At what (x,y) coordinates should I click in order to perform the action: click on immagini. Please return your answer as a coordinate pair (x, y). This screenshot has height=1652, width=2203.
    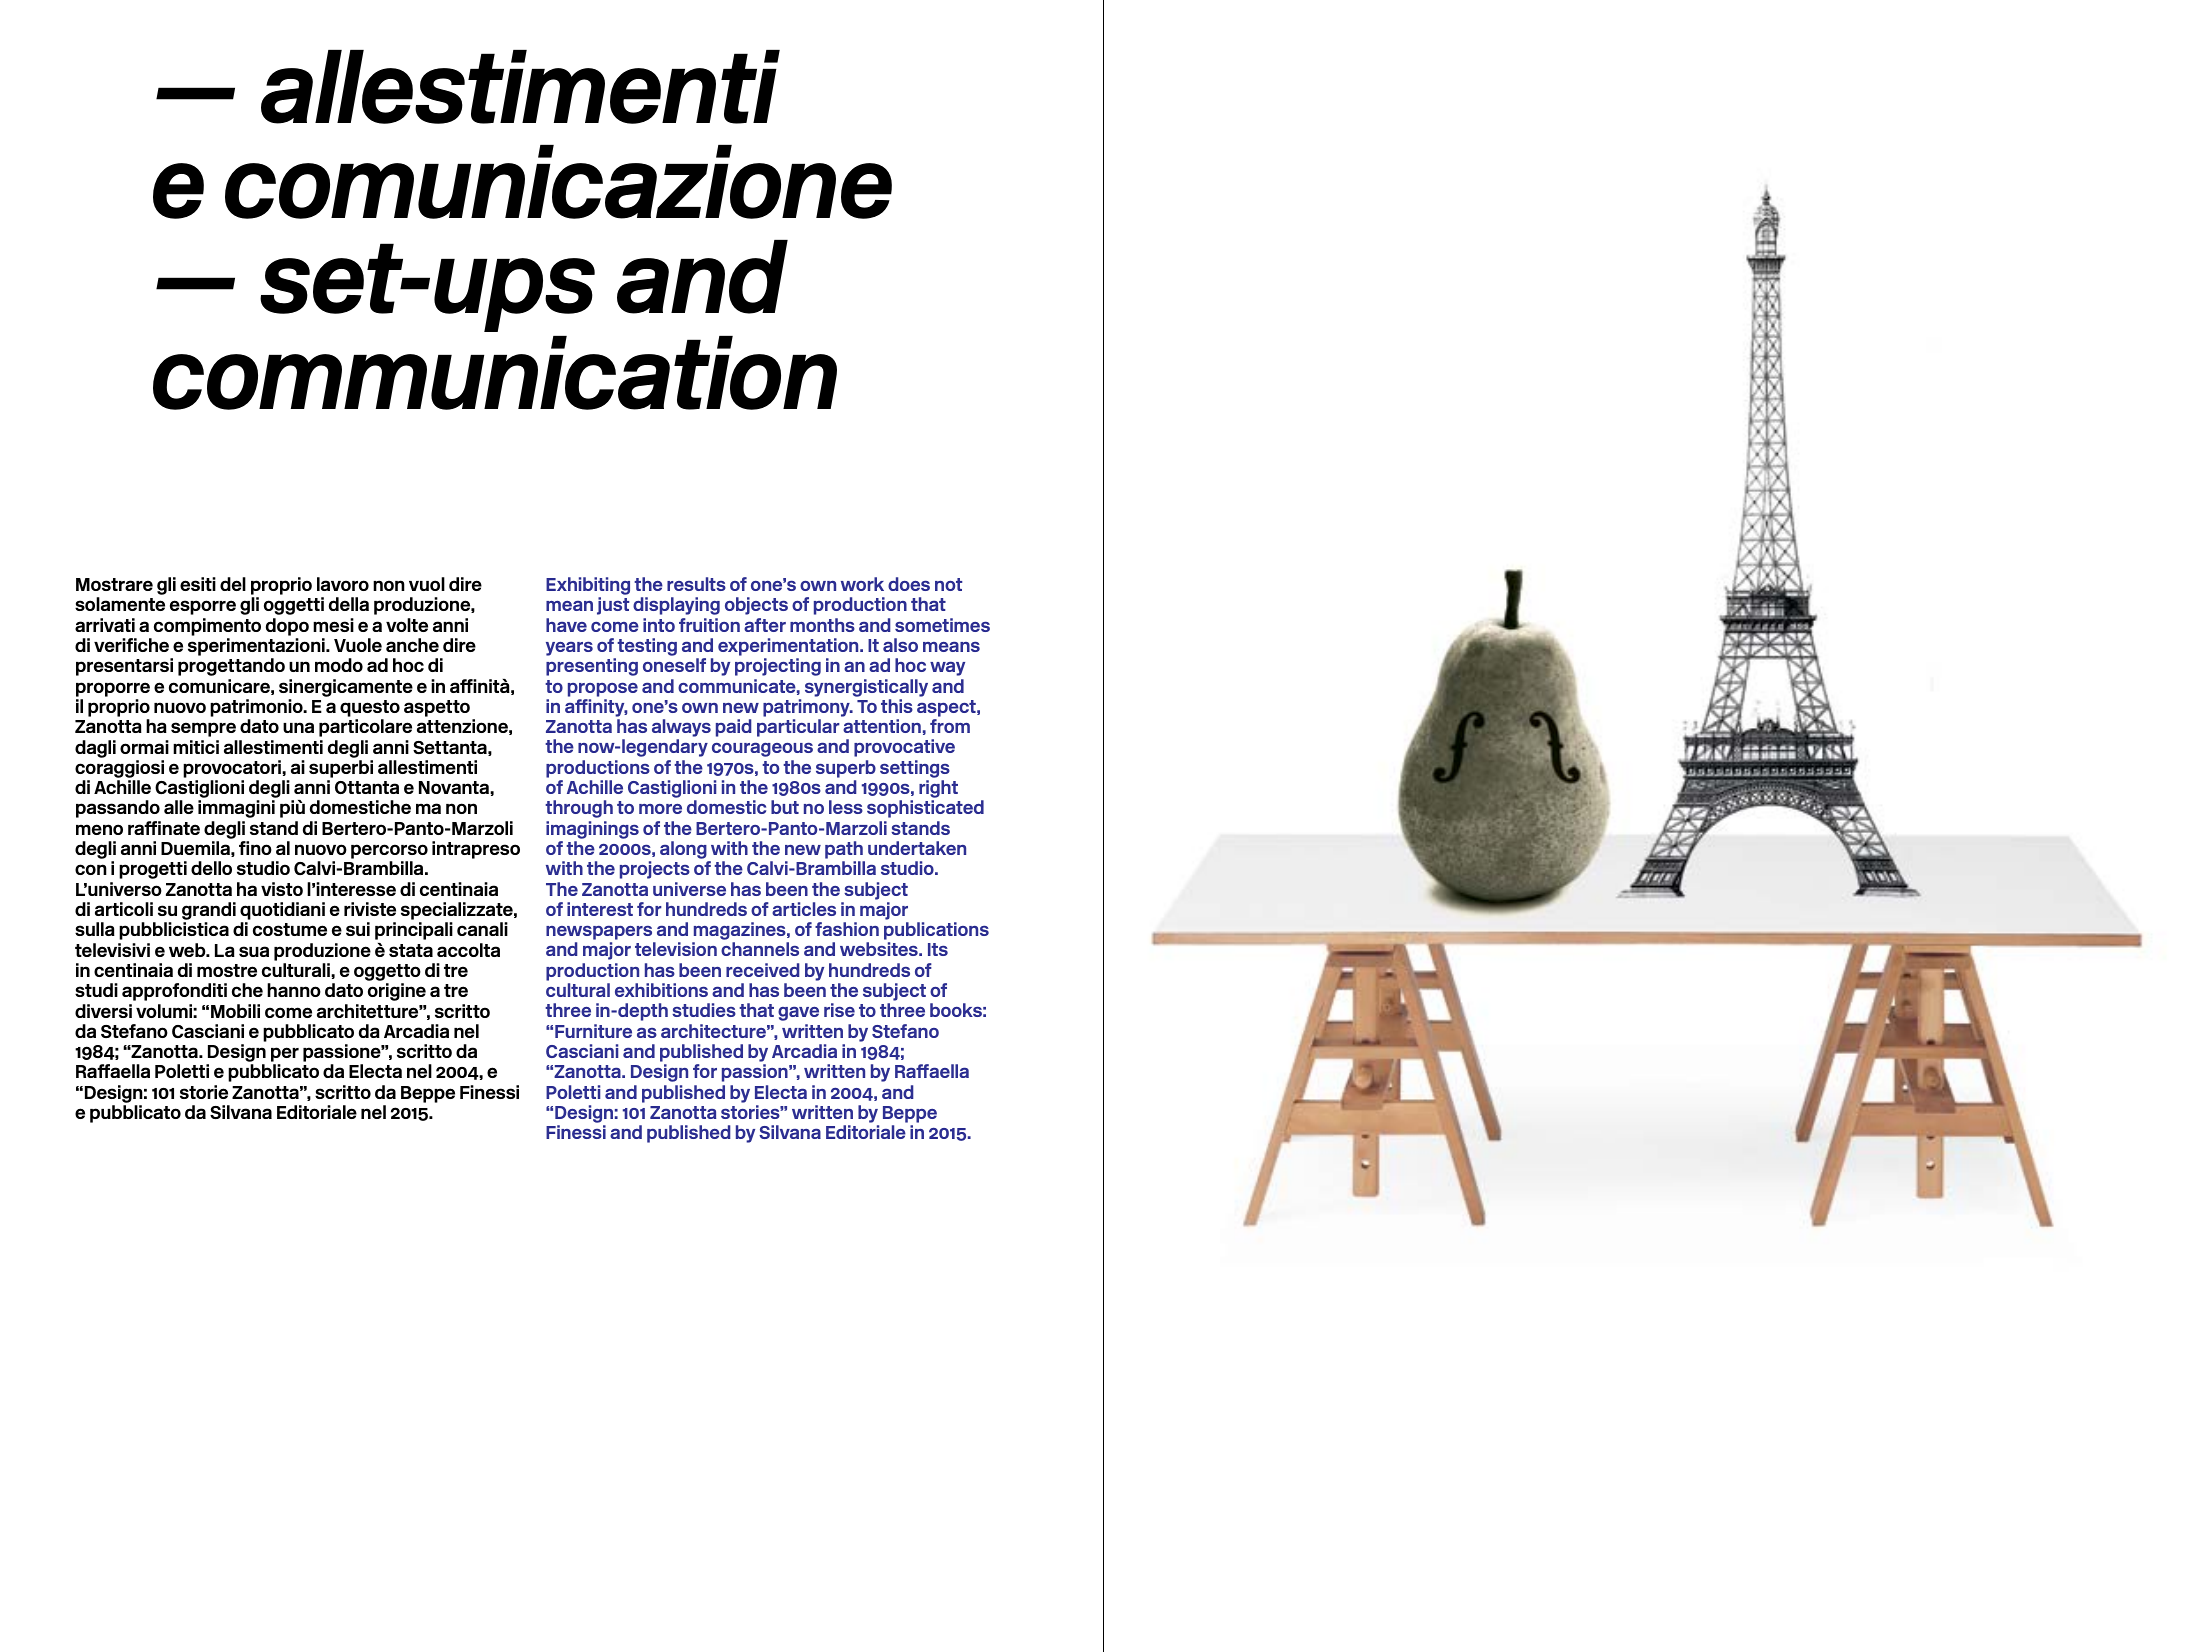
    Looking at the image, I should click on (236, 809).
